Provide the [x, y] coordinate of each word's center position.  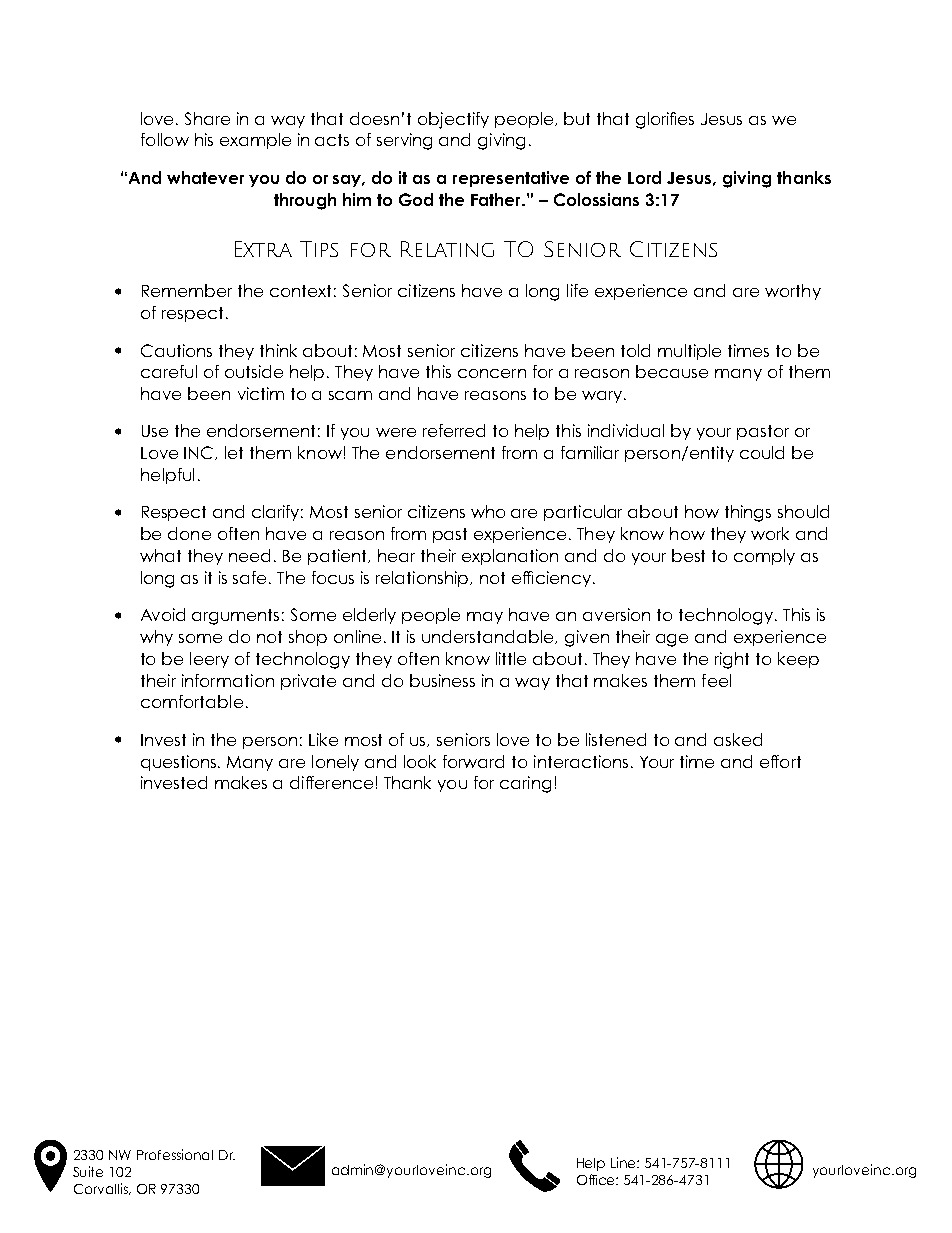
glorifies [665, 120]
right [732, 660]
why [156, 638]
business [442, 680]
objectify [453, 120]
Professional [175, 1154]
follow [165, 139]
